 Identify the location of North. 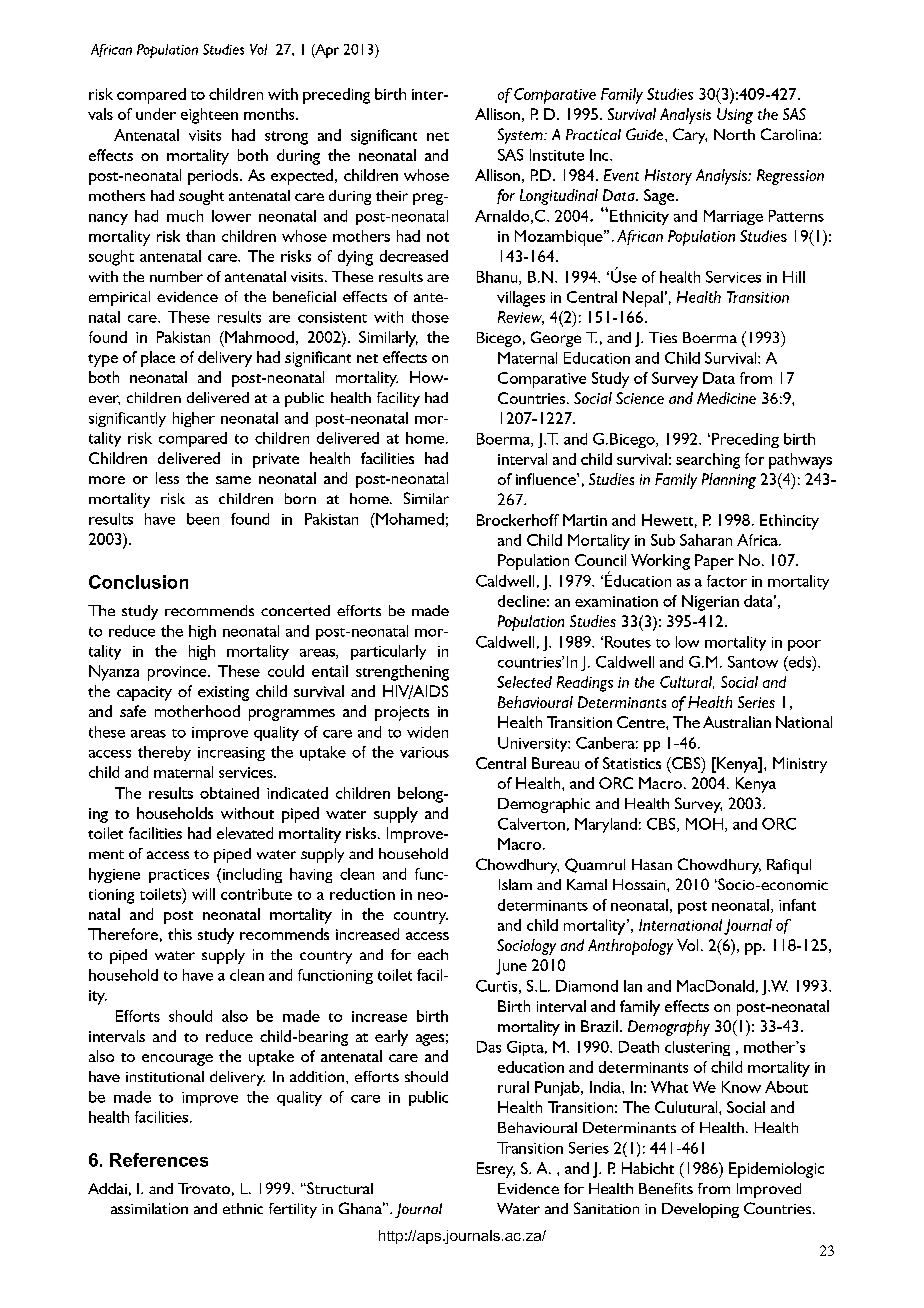
(734, 134).
